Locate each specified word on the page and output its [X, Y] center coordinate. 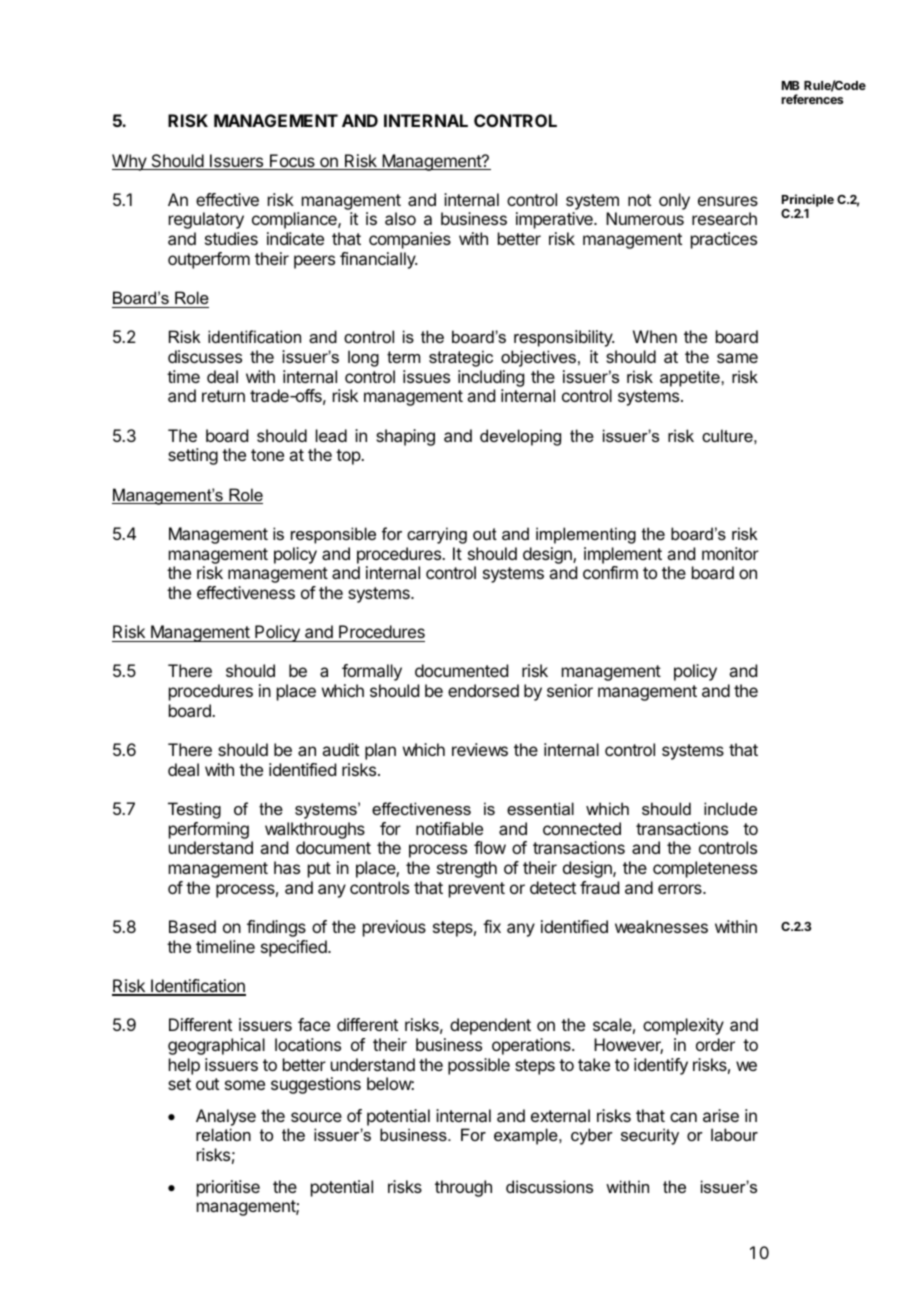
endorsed [483, 690]
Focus [292, 162]
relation [223, 1134]
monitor [730, 553]
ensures [728, 201]
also [400, 218]
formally [372, 672]
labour [734, 1134]
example [527, 1136]
